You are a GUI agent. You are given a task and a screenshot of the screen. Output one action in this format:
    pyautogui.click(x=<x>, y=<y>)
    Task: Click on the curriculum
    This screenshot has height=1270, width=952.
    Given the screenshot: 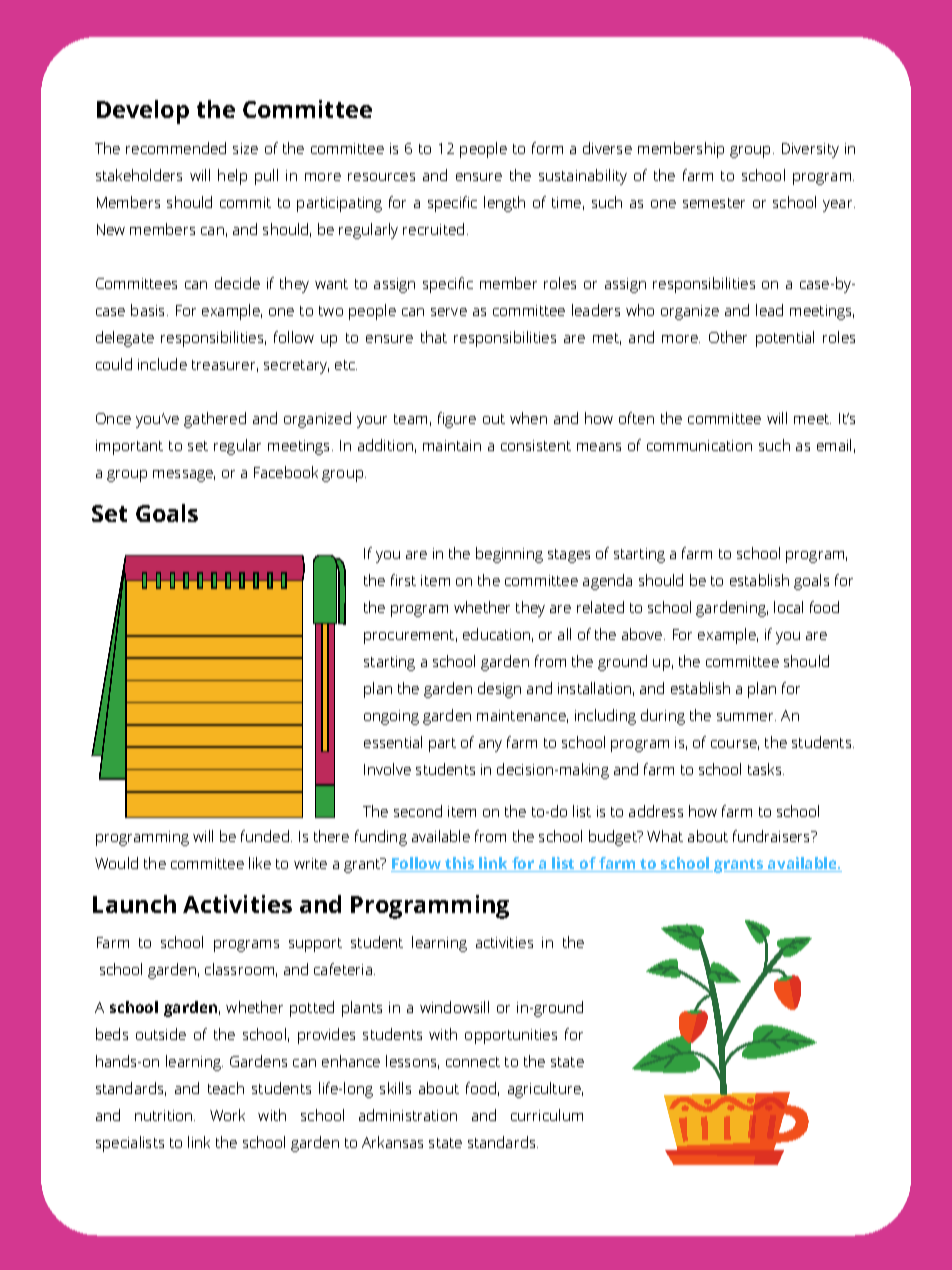 What is the action you would take?
    pyautogui.click(x=547, y=1115)
